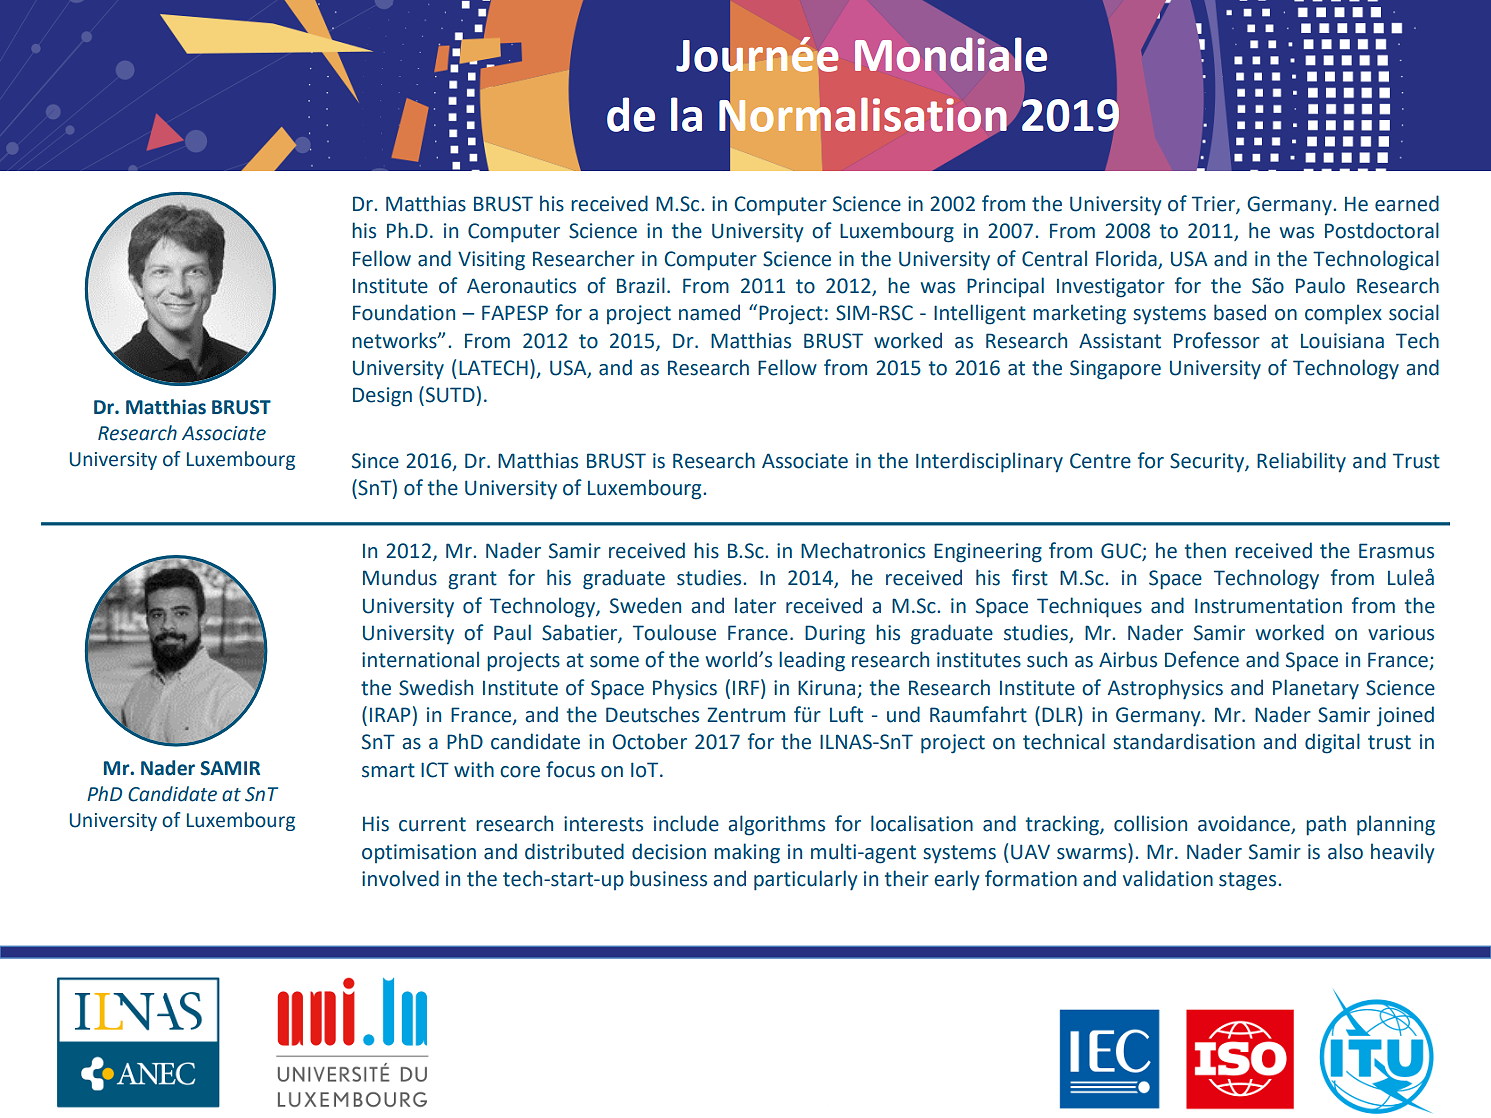 This screenshot has height=1118, width=1491. Describe the element at coordinates (1205, 550) in the screenshot. I see `then` at that location.
